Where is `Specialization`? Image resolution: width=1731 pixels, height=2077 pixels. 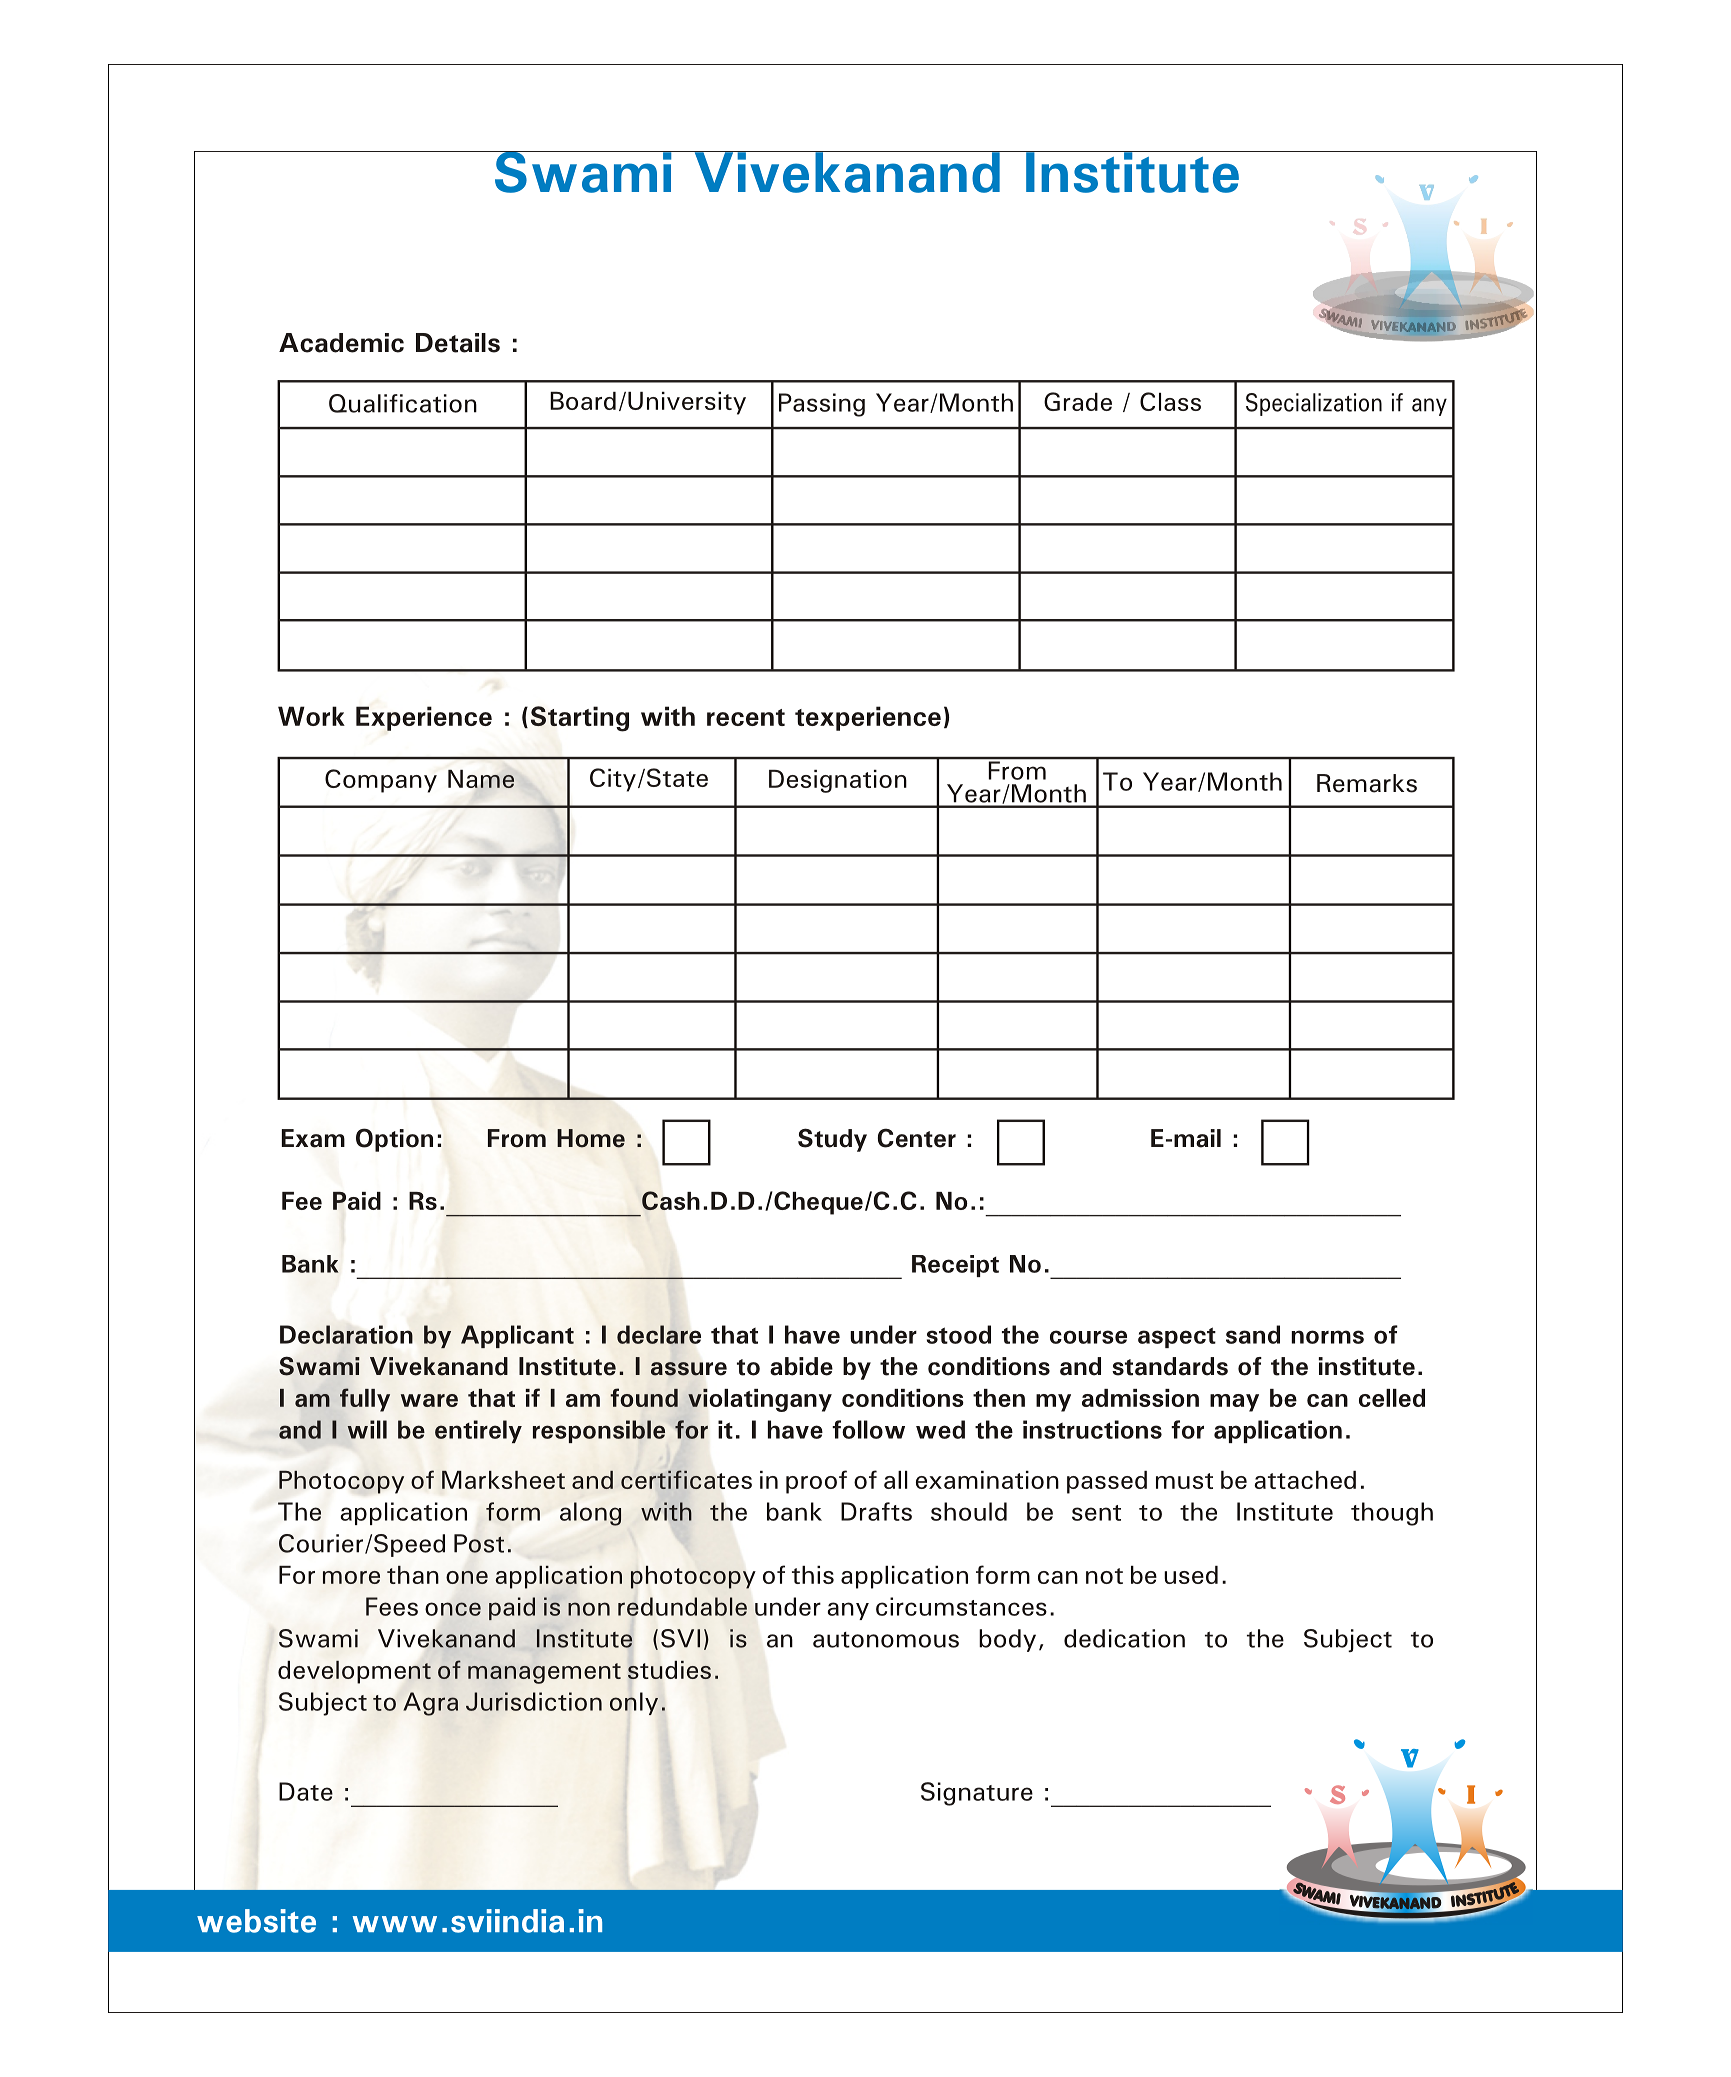 Specialization is located at coordinates (1314, 404).
